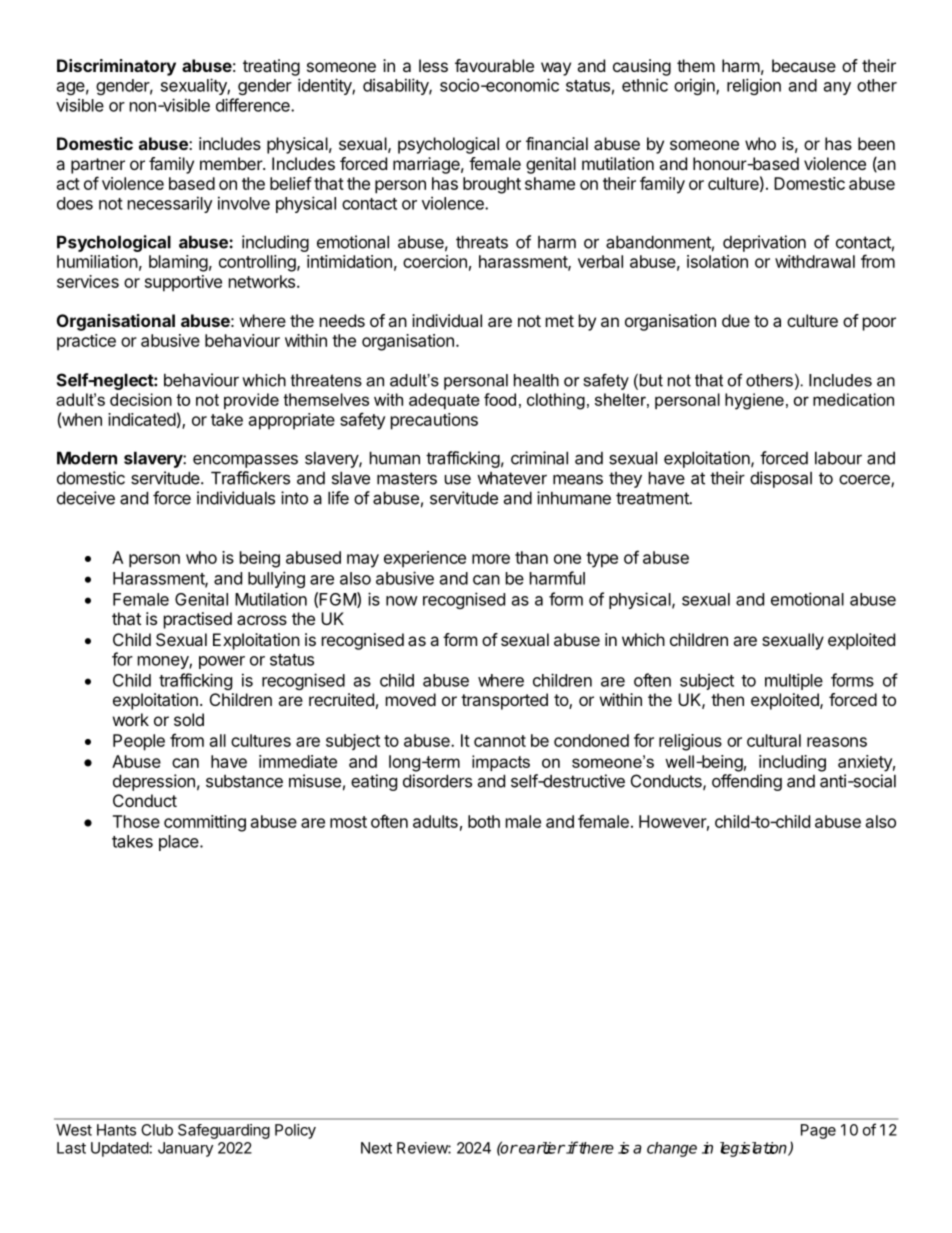  What do you see at coordinates (179, 843) in the document?
I see `place` at bounding box center [179, 843].
